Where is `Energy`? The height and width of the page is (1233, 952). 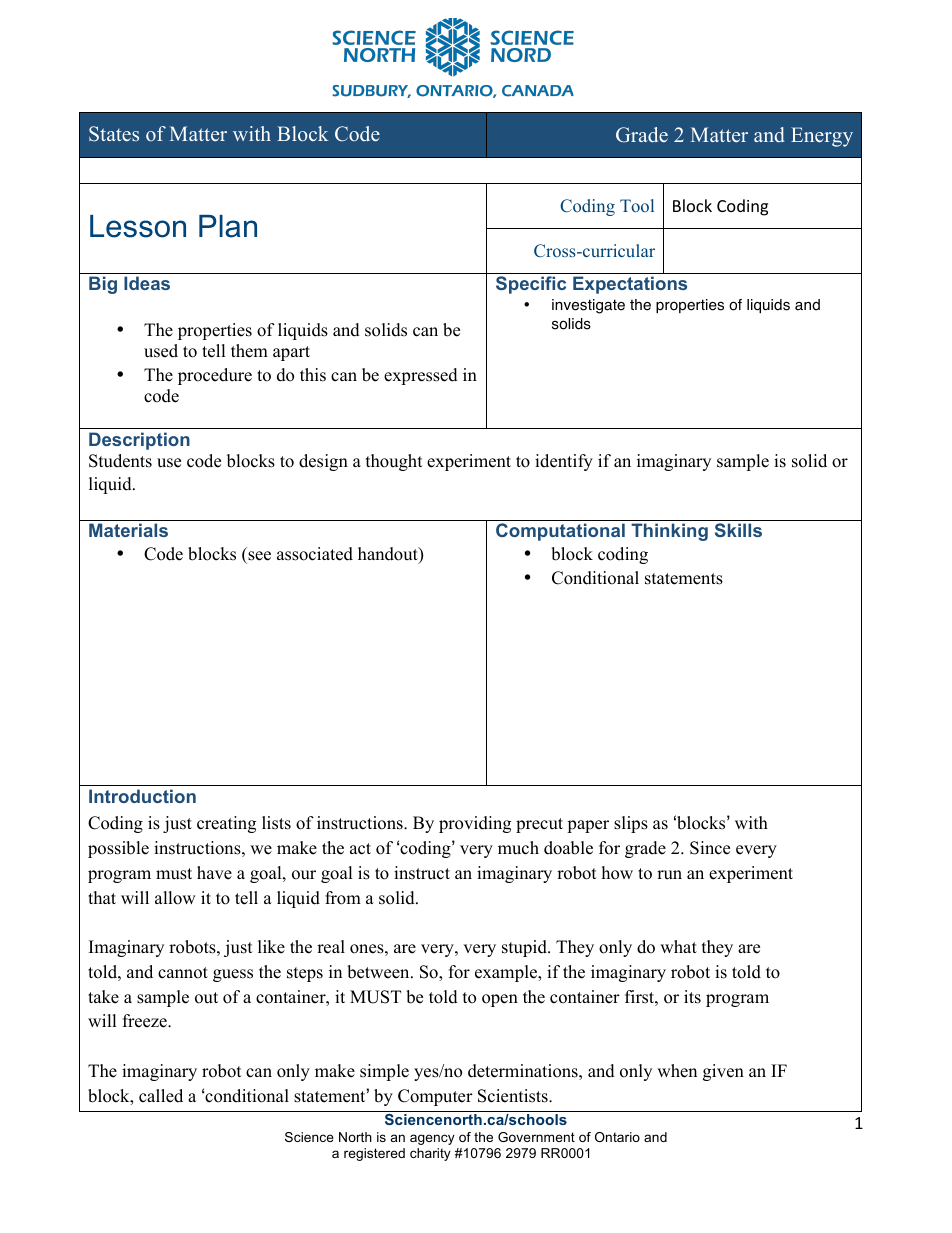
Energy is located at coordinates (822, 137).
